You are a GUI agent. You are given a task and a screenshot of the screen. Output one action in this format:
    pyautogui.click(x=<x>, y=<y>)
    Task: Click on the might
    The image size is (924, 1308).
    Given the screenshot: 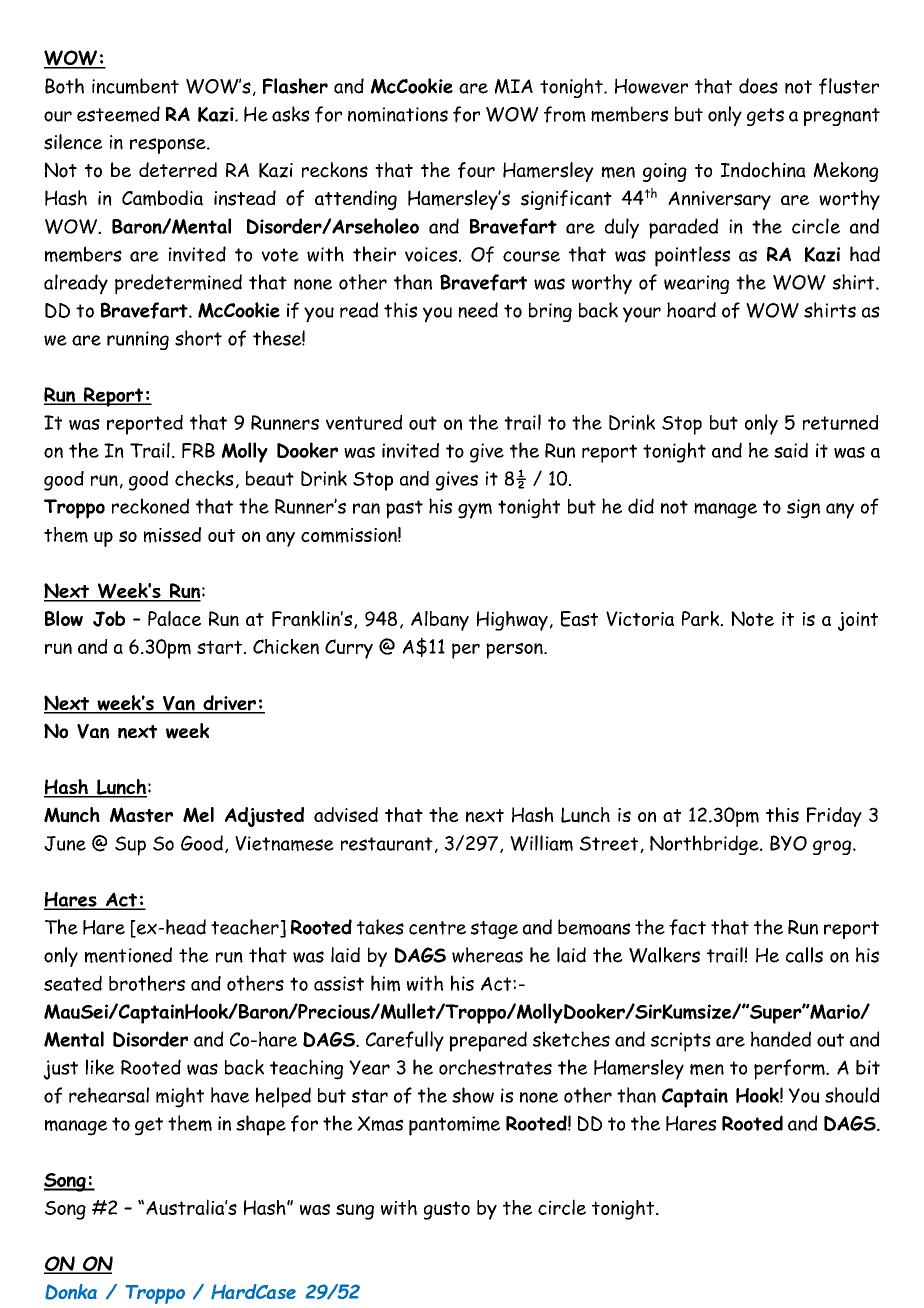 What is the action you would take?
    pyautogui.click(x=180, y=1097)
